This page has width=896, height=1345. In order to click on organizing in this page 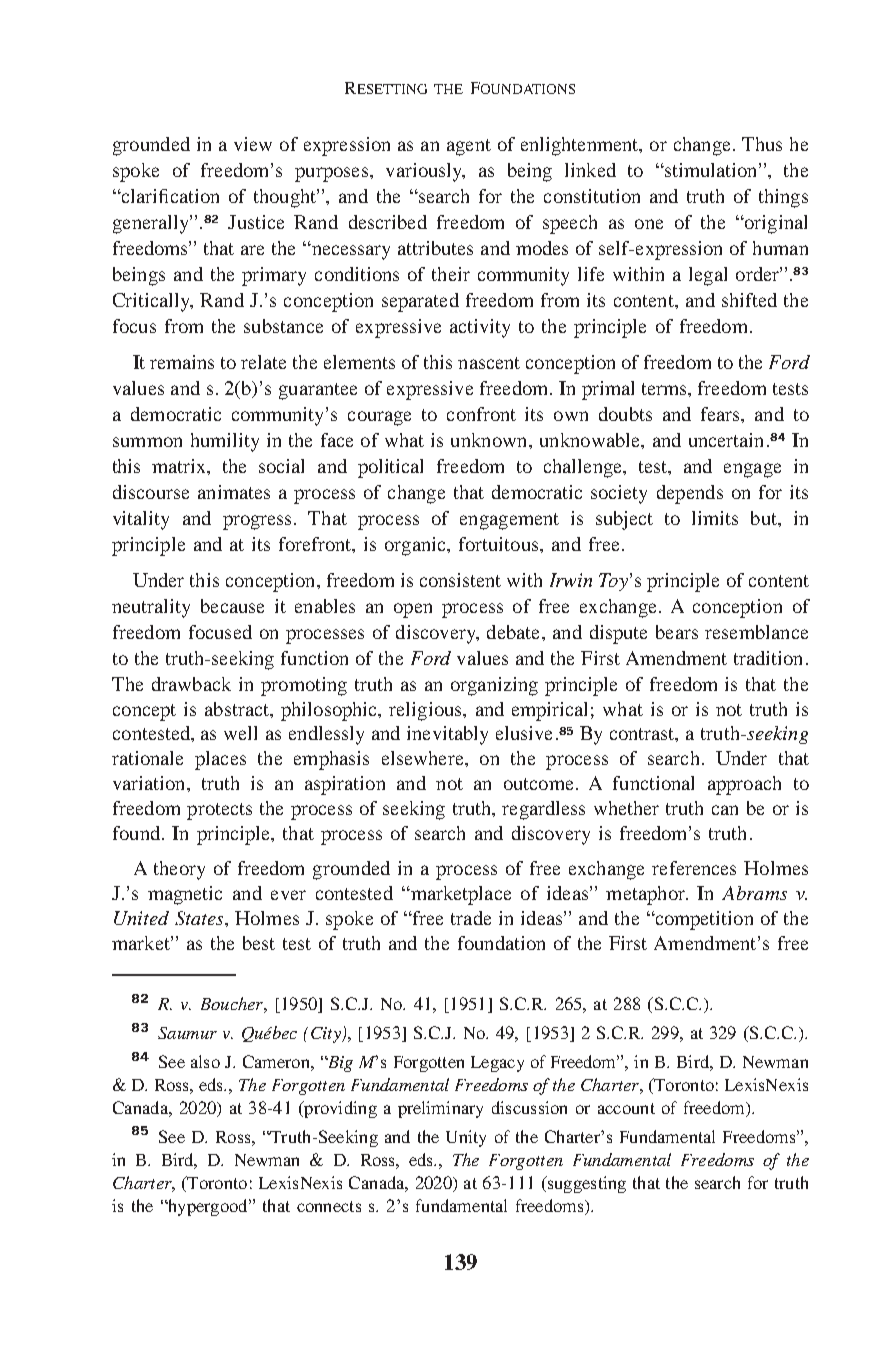, I will do `click(494, 686)`.
